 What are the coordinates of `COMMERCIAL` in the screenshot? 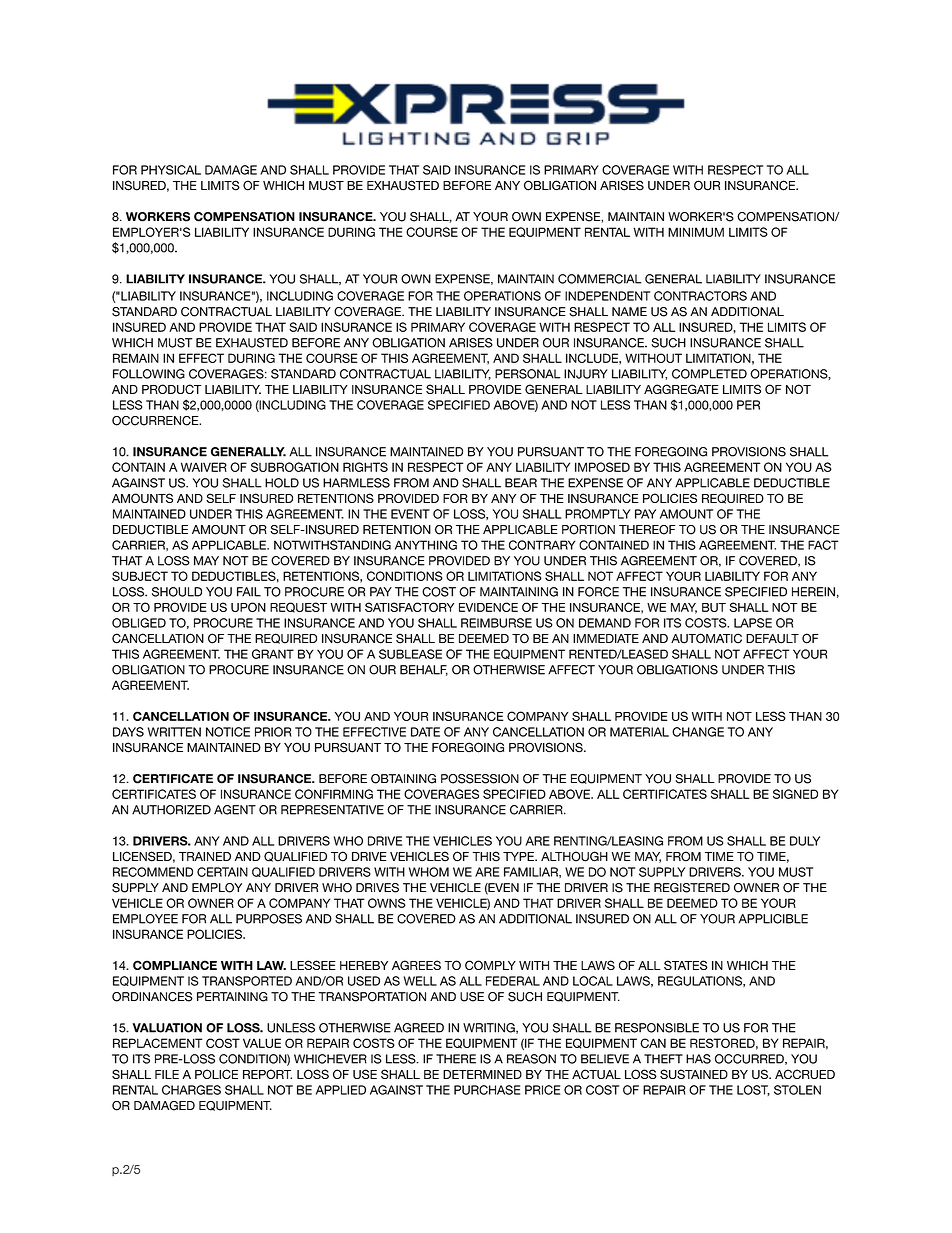 It's located at (600, 279).
